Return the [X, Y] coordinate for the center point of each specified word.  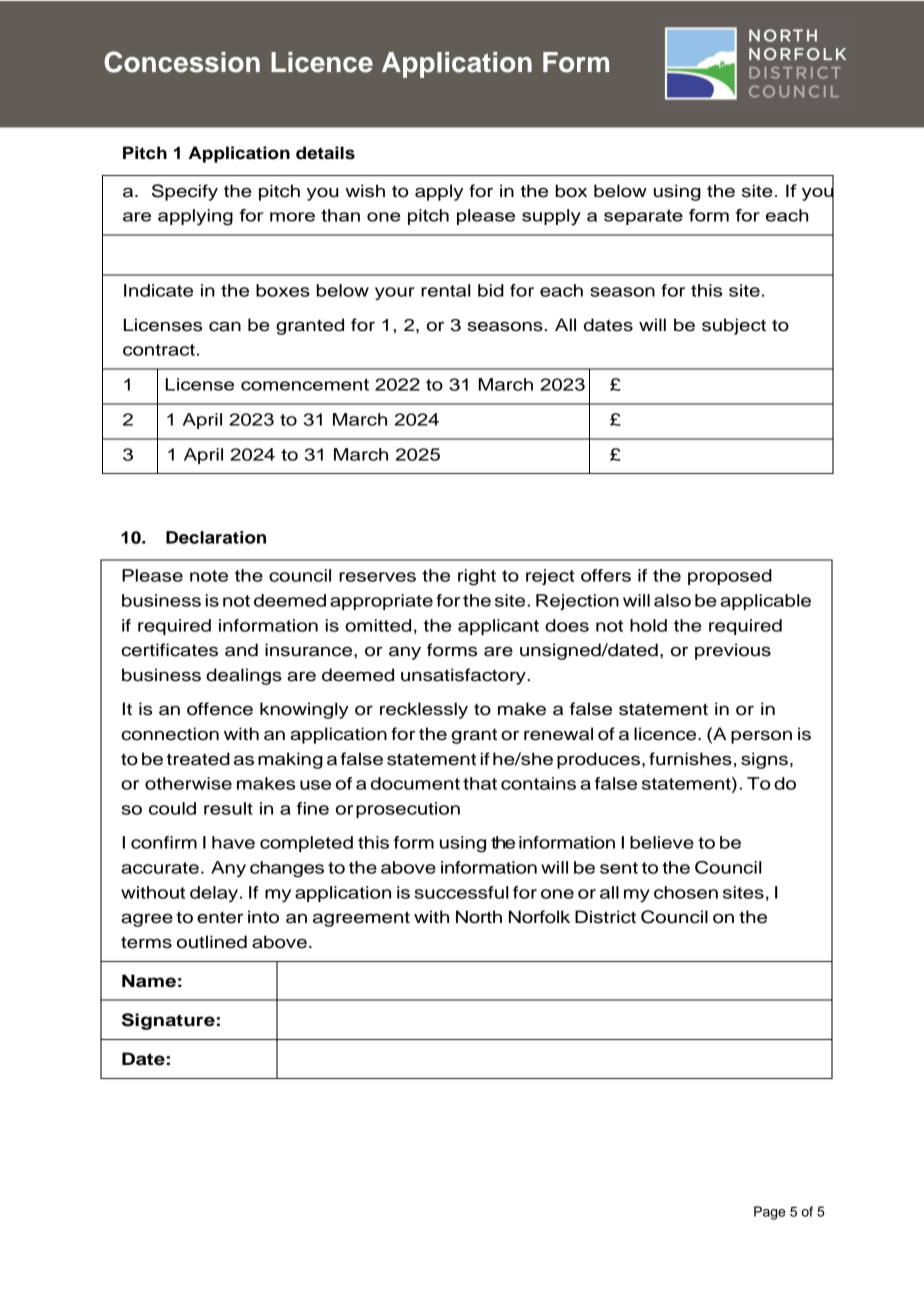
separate [643, 217]
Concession [182, 62]
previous [733, 651]
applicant [498, 627]
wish [365, 191]
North [479, 917]
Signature [168, 1021]
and [241, 650]
